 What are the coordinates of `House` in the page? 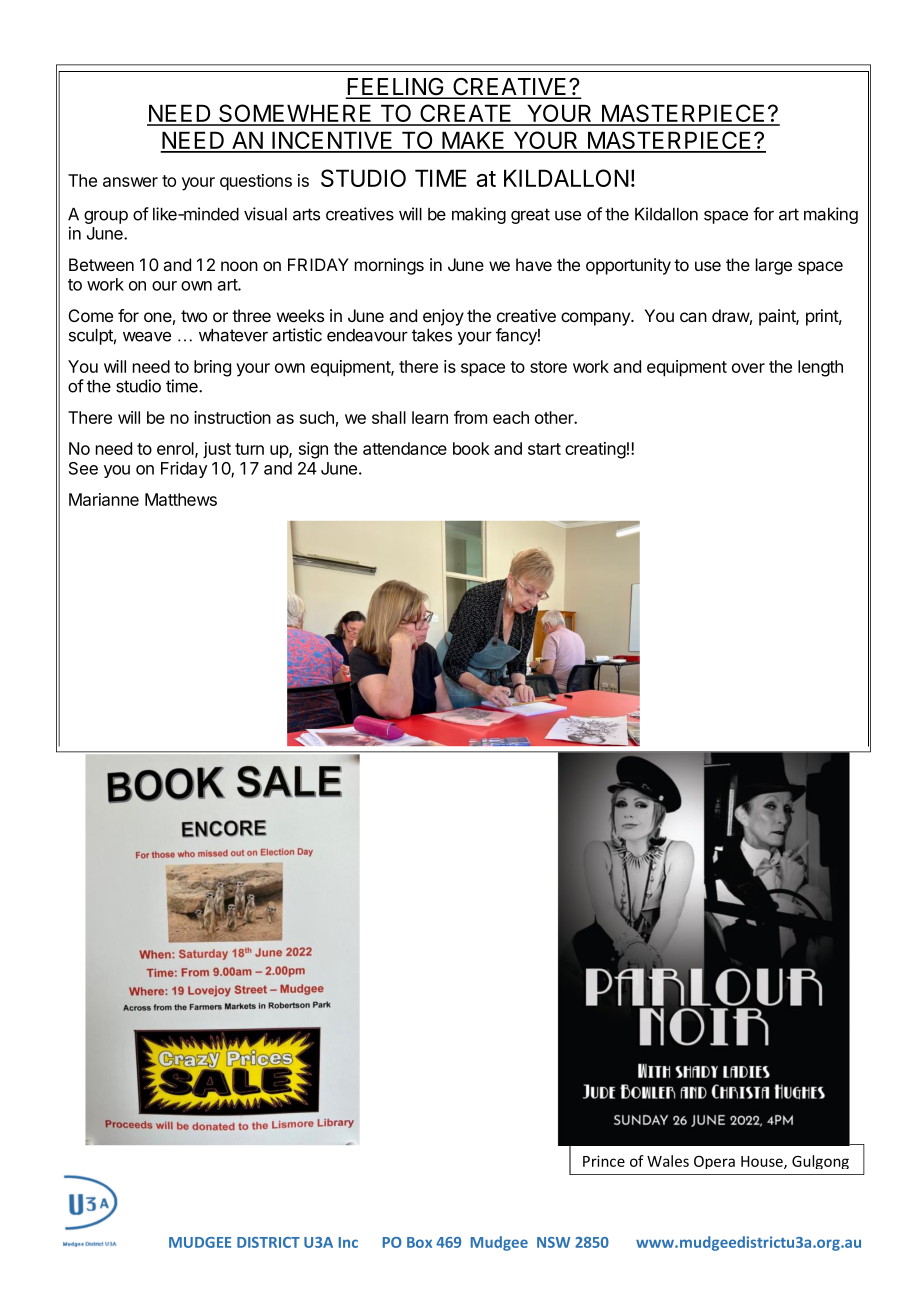 It's located at (763, 1162).
